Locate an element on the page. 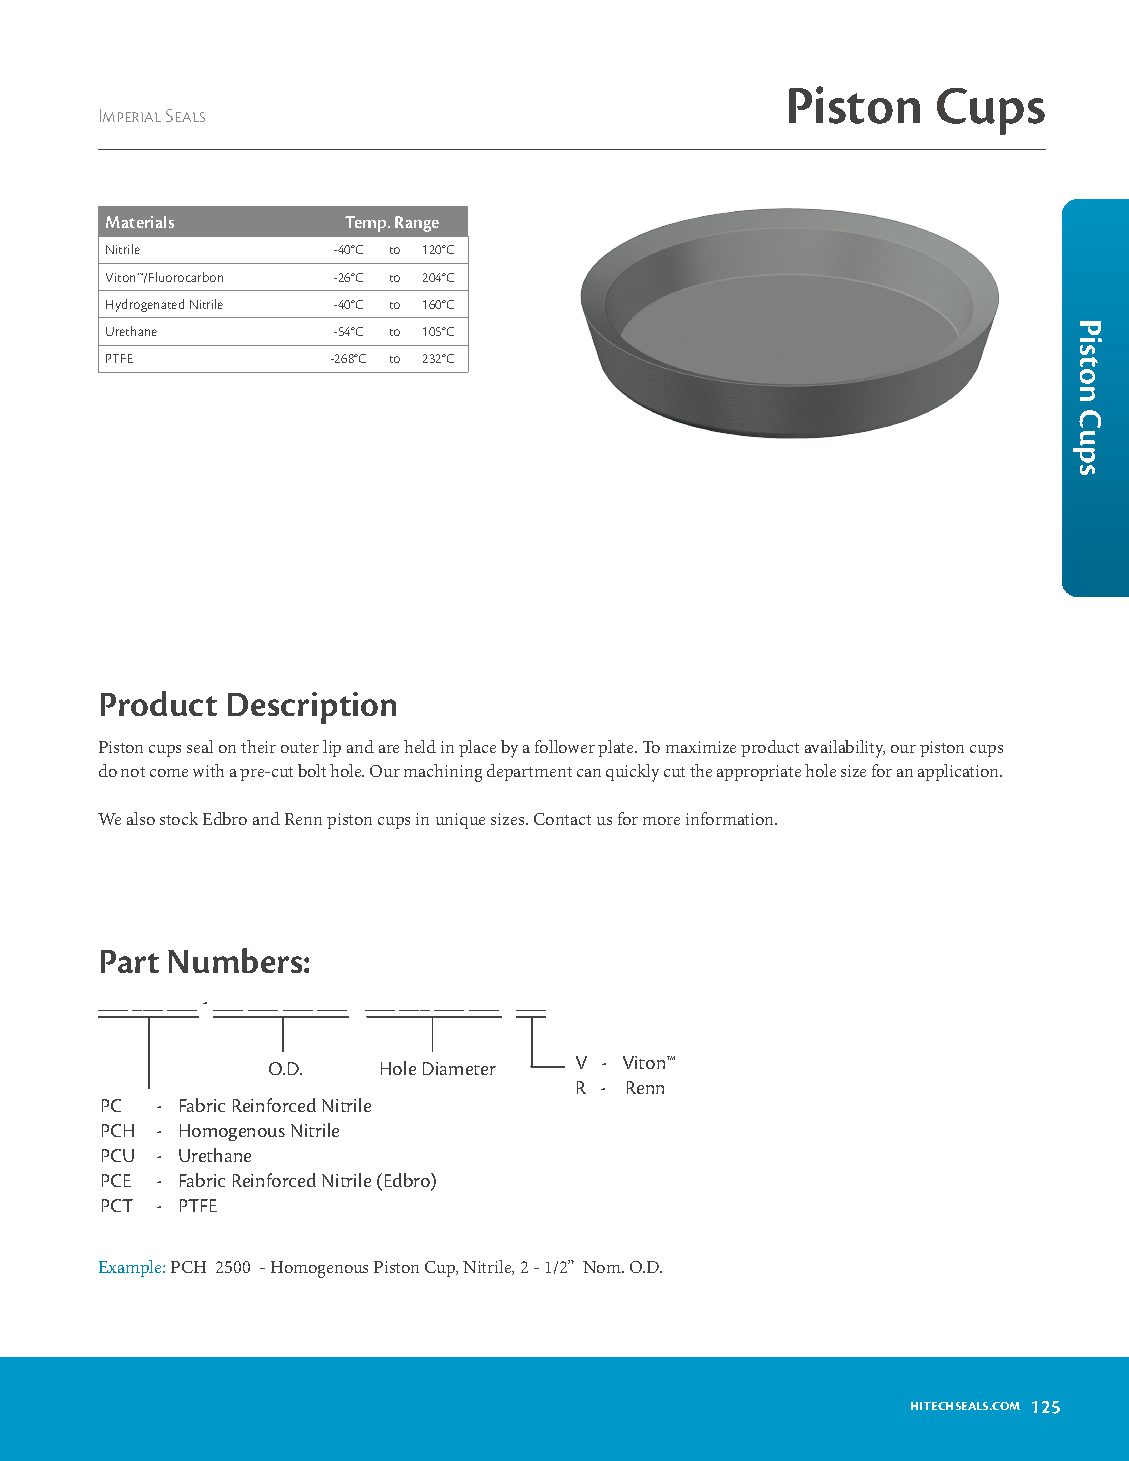 This document has height=1461, width=1129. information is located at coordinates (731, 818).
